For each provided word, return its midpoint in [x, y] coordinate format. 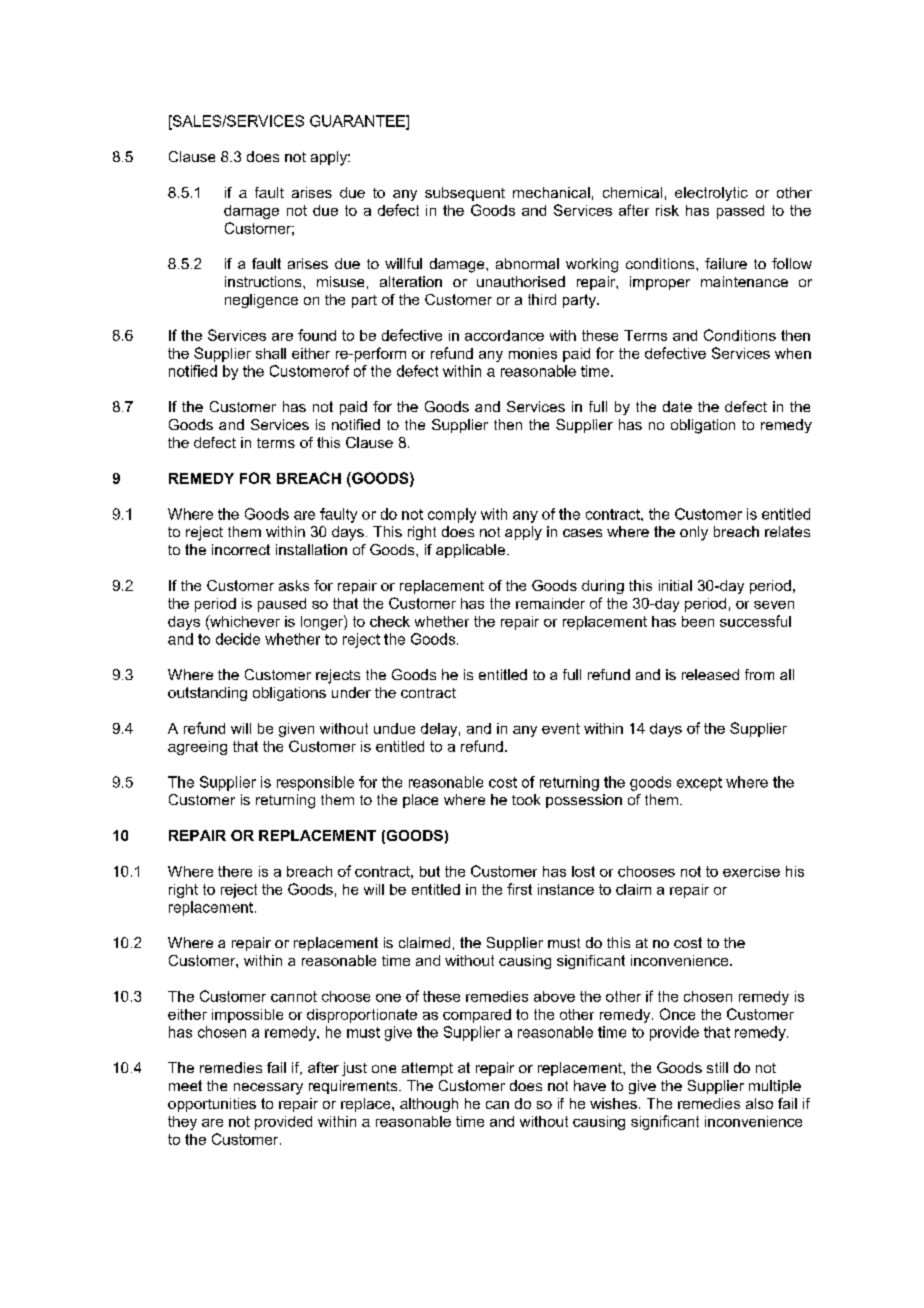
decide [238, 639]
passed [740, 212]
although [429, 1105]
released [710, 674]
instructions [264, 281]
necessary [268, 1089]
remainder [550, 603]
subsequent [465, 194]
